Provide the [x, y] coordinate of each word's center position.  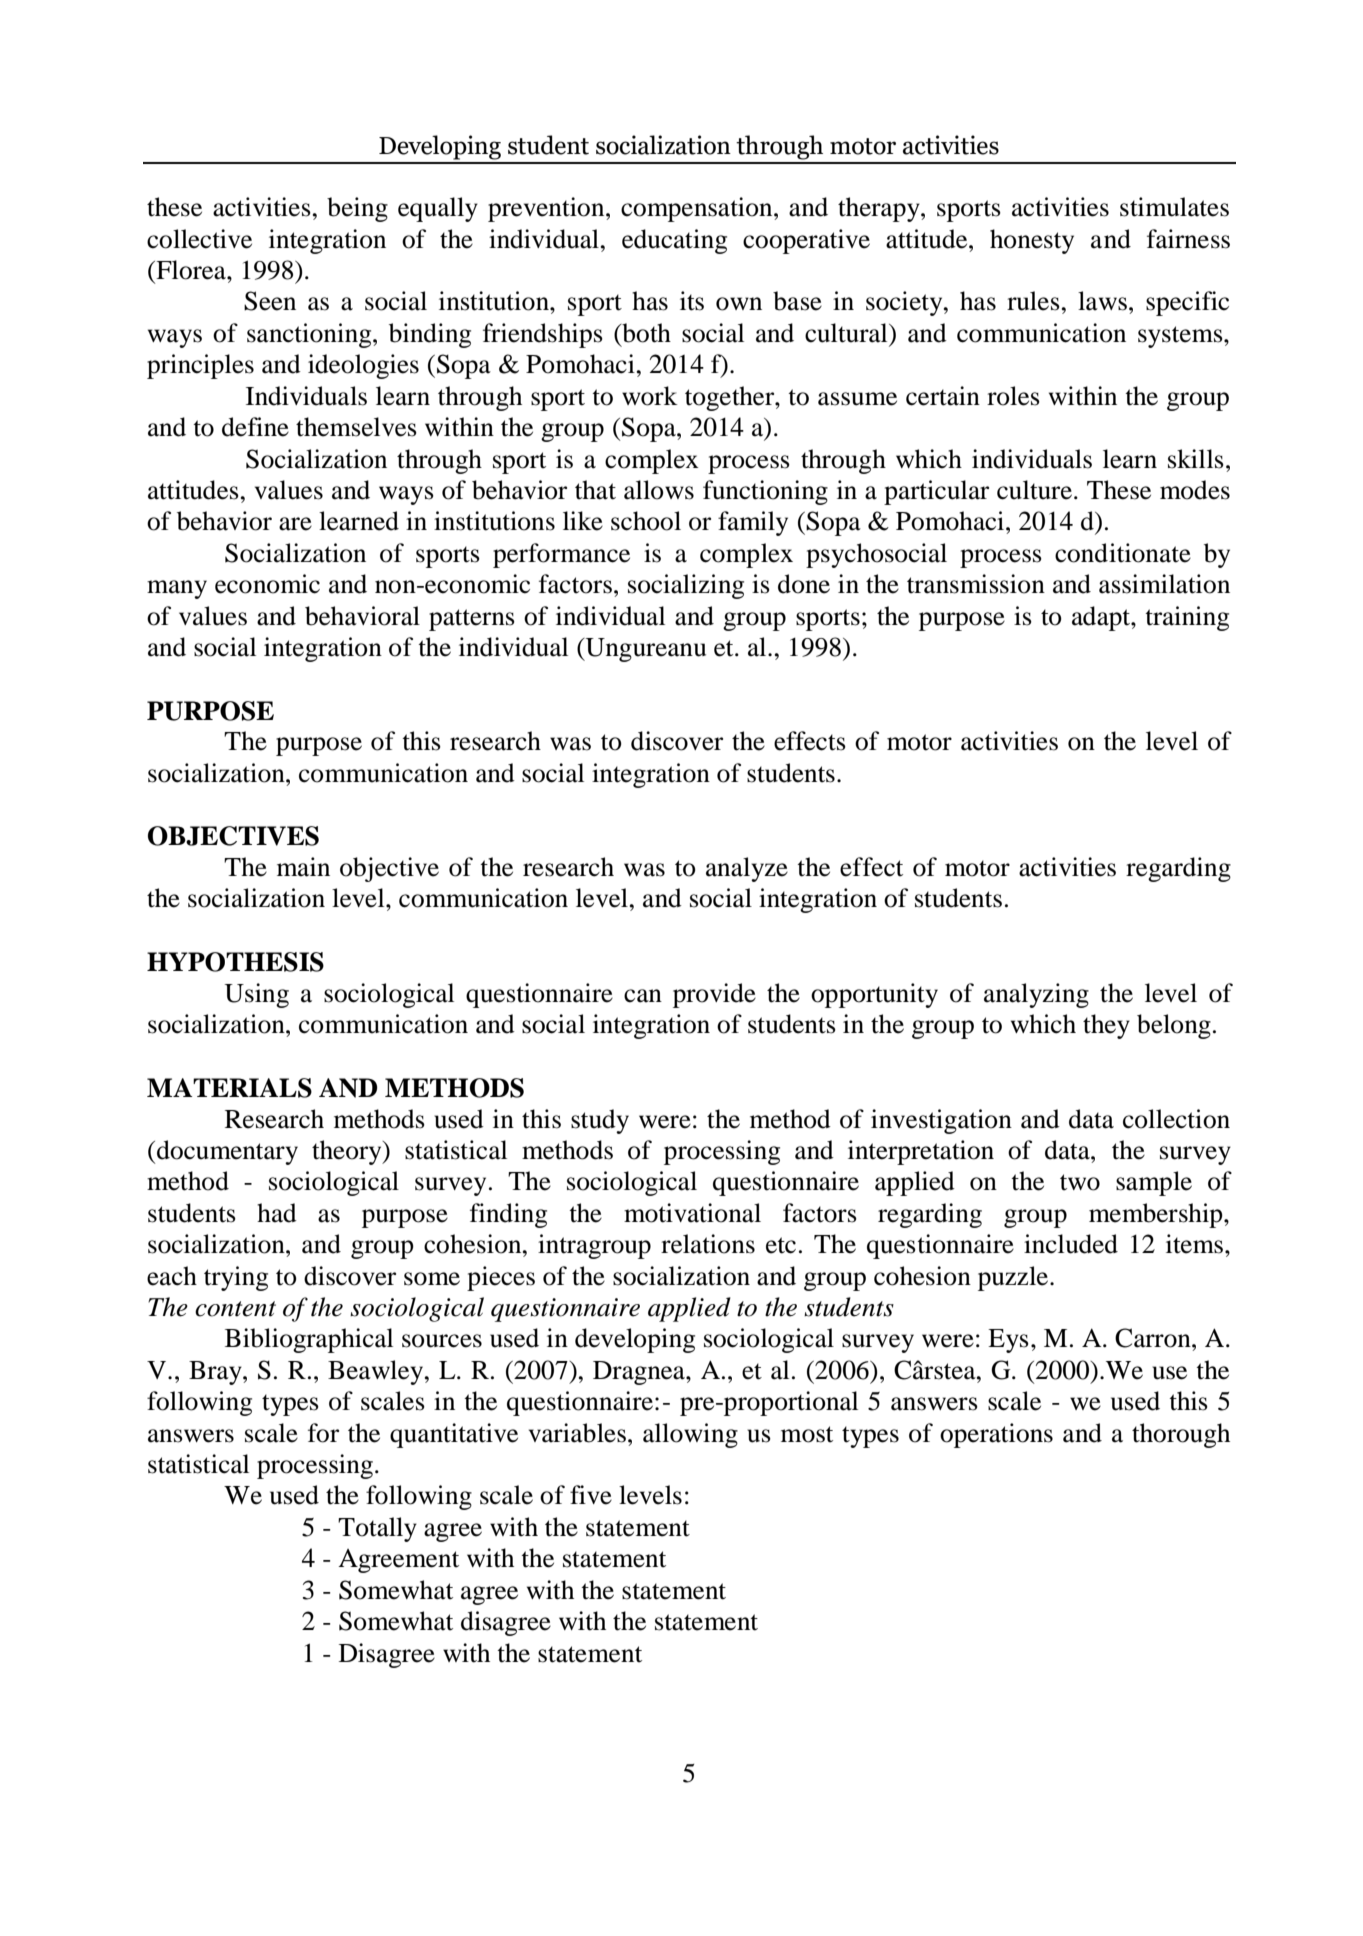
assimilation [1164, 584]
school [646, 521]
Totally [377, 1529]
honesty [1032, 241]
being [357, 209]
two [1080, 1182]
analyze [747, 869]
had [277, 1213]
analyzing [1036, 995]
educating [674, 241]
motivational [692, 1213]
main [303, 867]
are [295, 524]
